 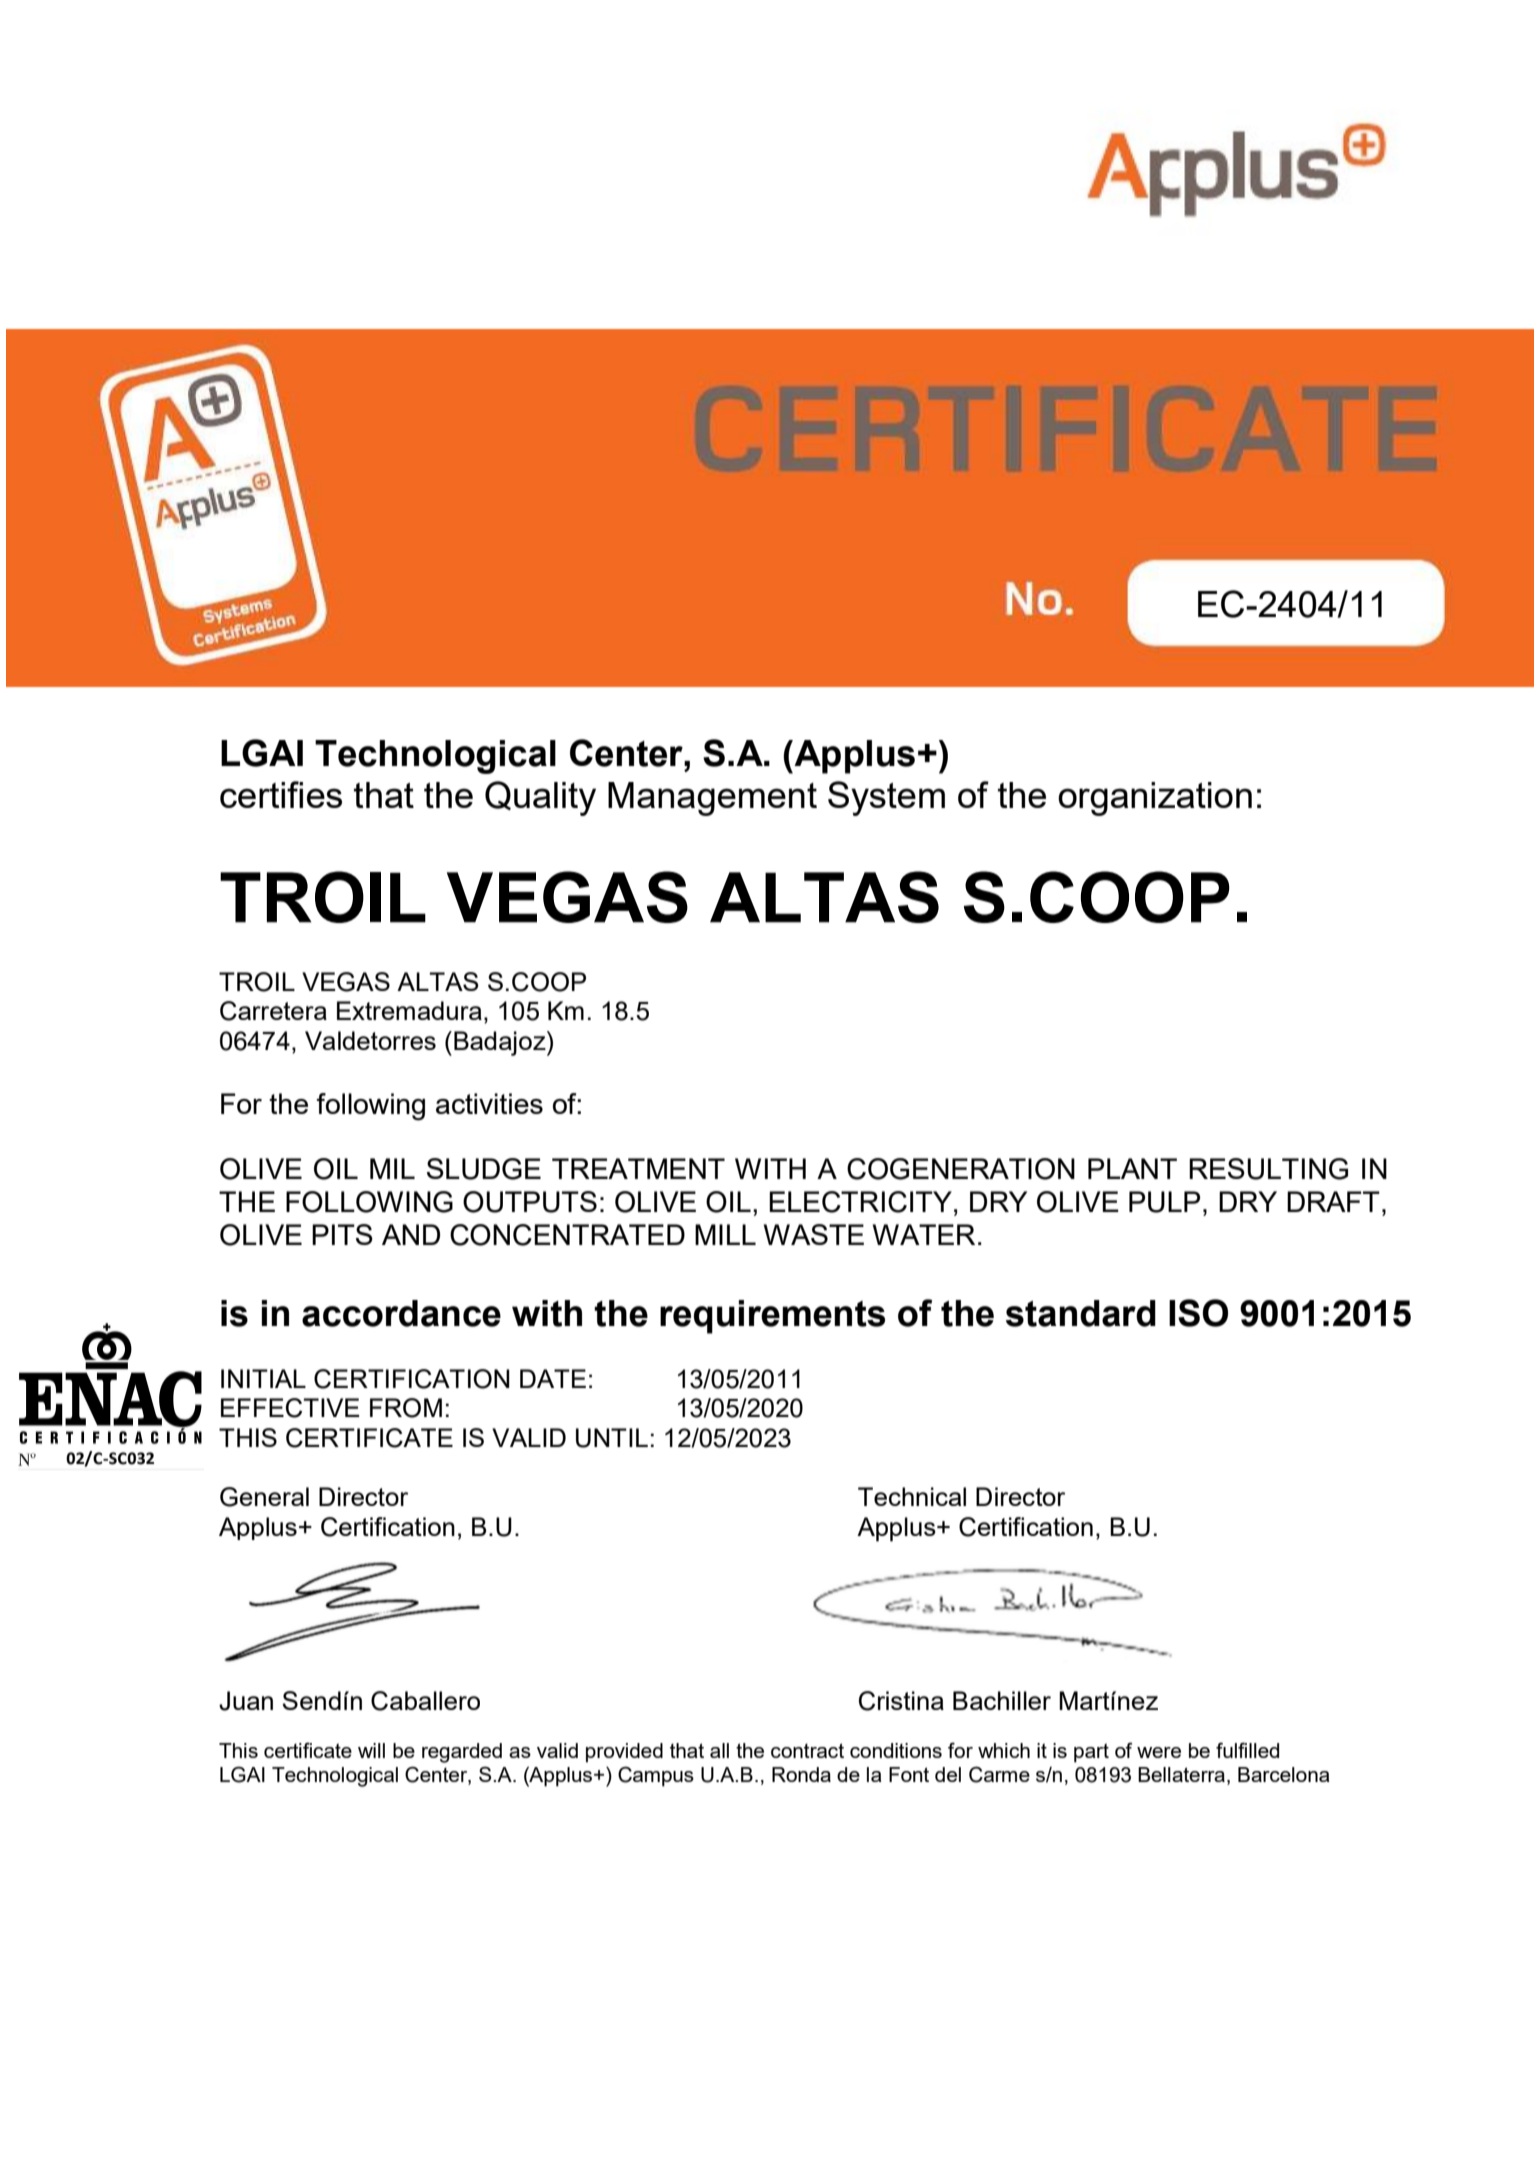 I want to click on certifies, so click(x=281, y=794).
